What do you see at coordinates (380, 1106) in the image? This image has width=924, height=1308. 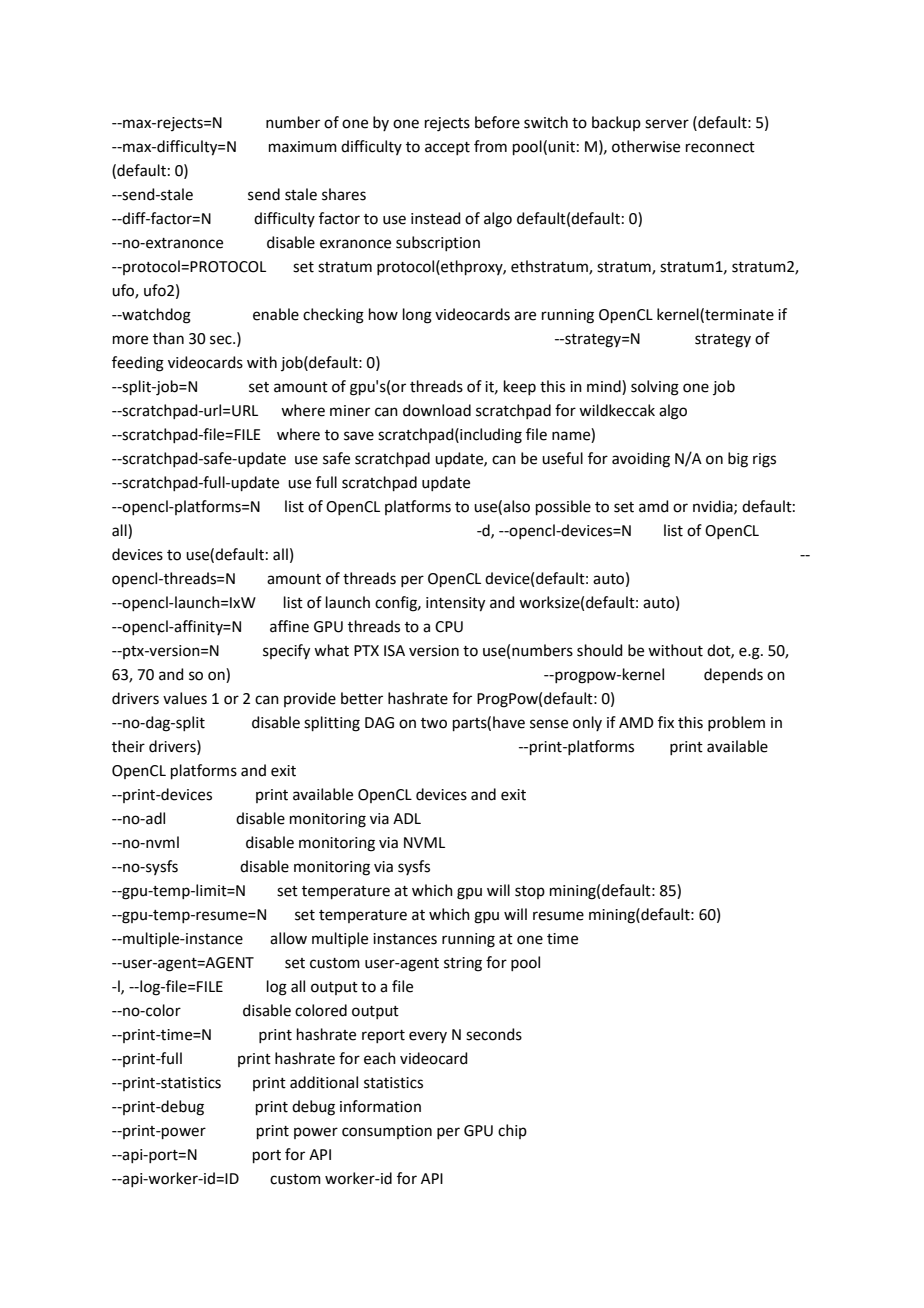 I see `information` at bounding box center [380, 1106].
